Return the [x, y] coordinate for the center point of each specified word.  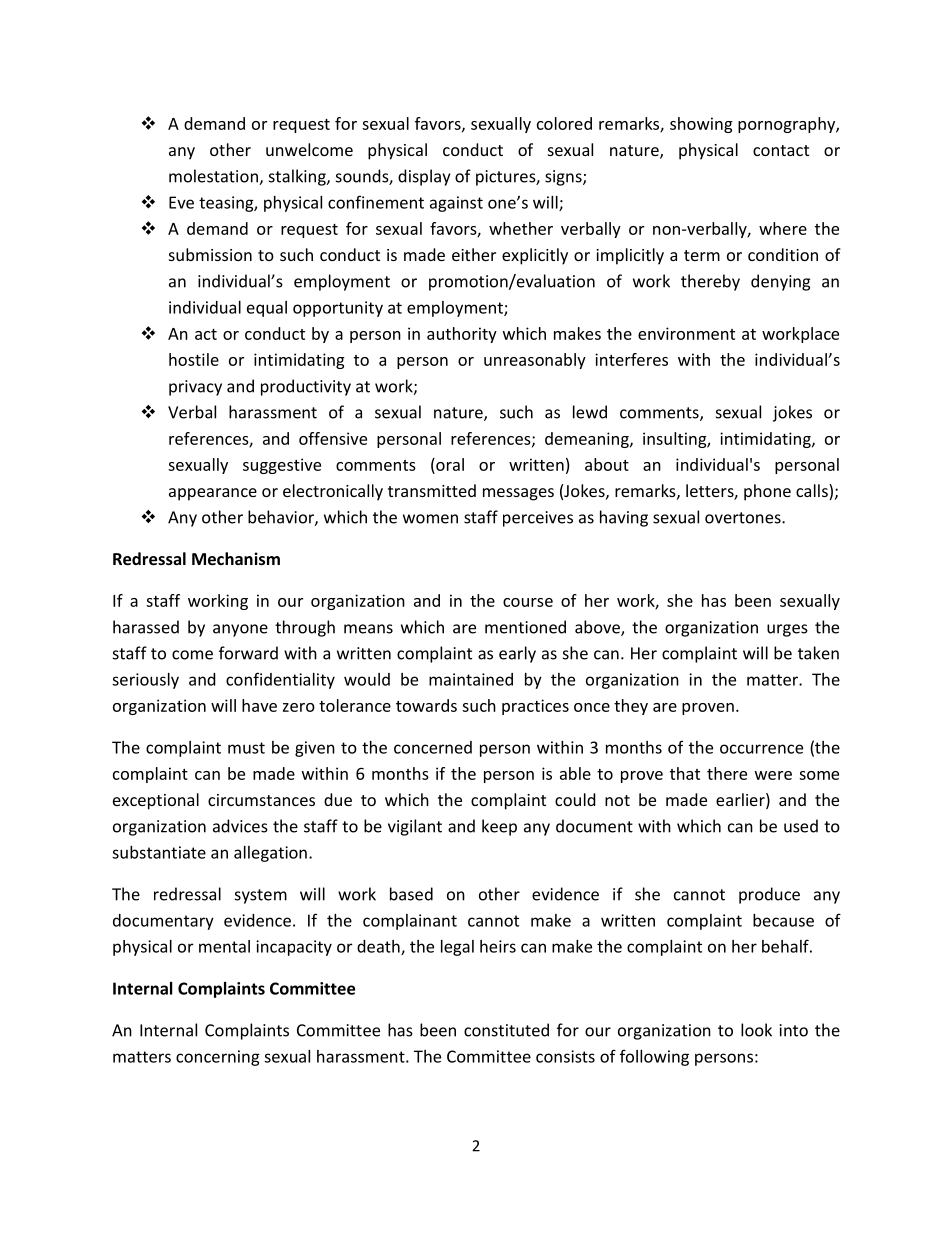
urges [787, 630]
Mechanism [236, 558]
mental [224, 946]
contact [781, 150]
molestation [214, 177]
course [528, 602]
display [424, 177]
